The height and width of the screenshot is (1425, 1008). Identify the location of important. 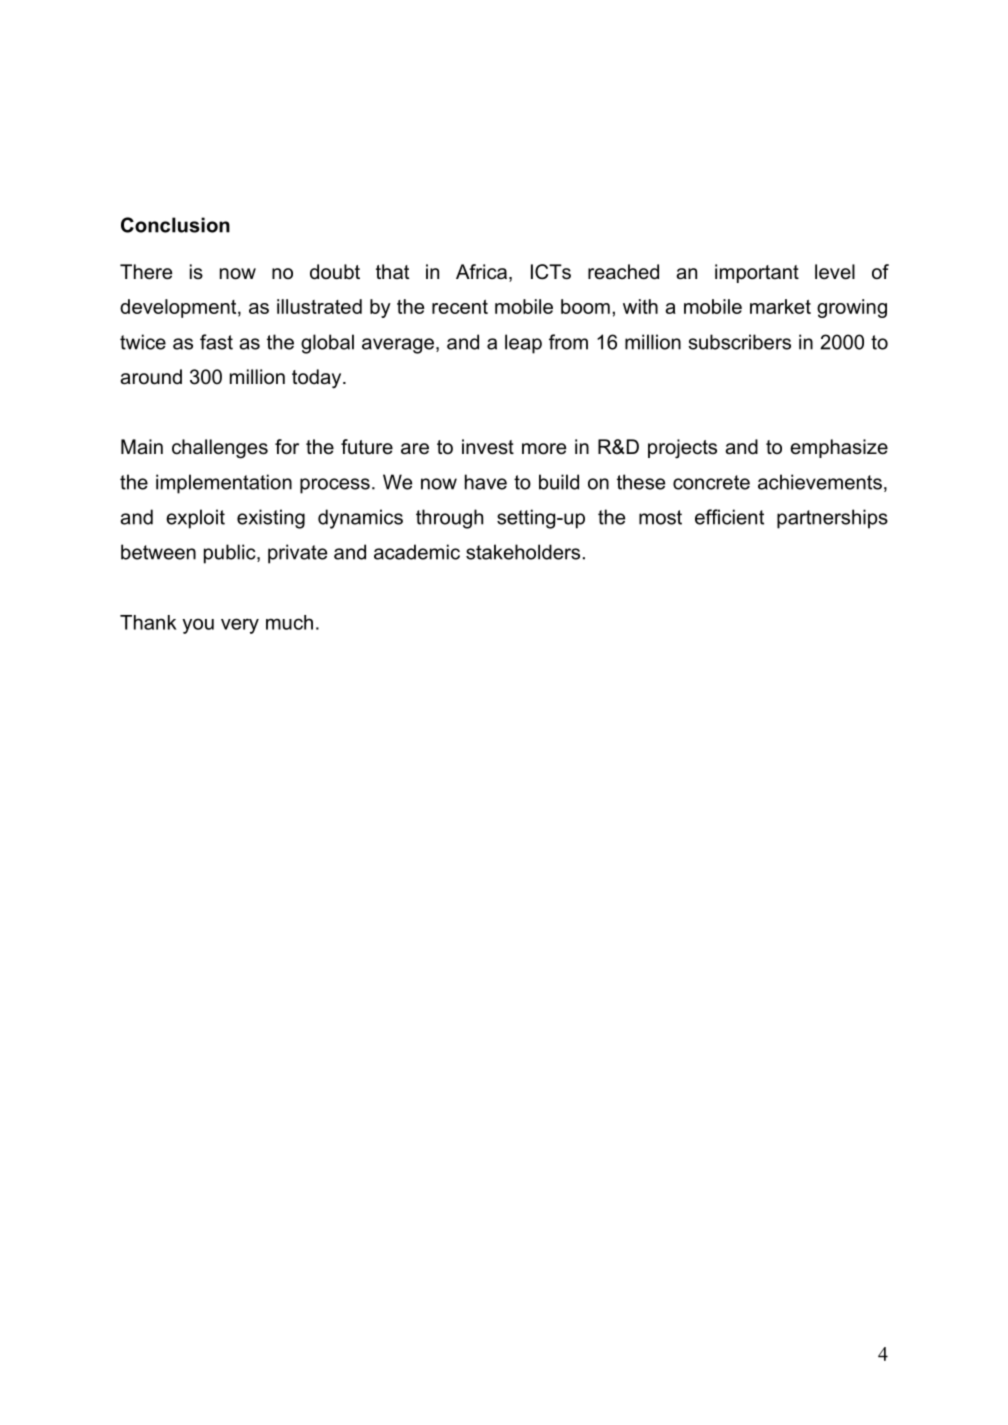
(757, 273).
